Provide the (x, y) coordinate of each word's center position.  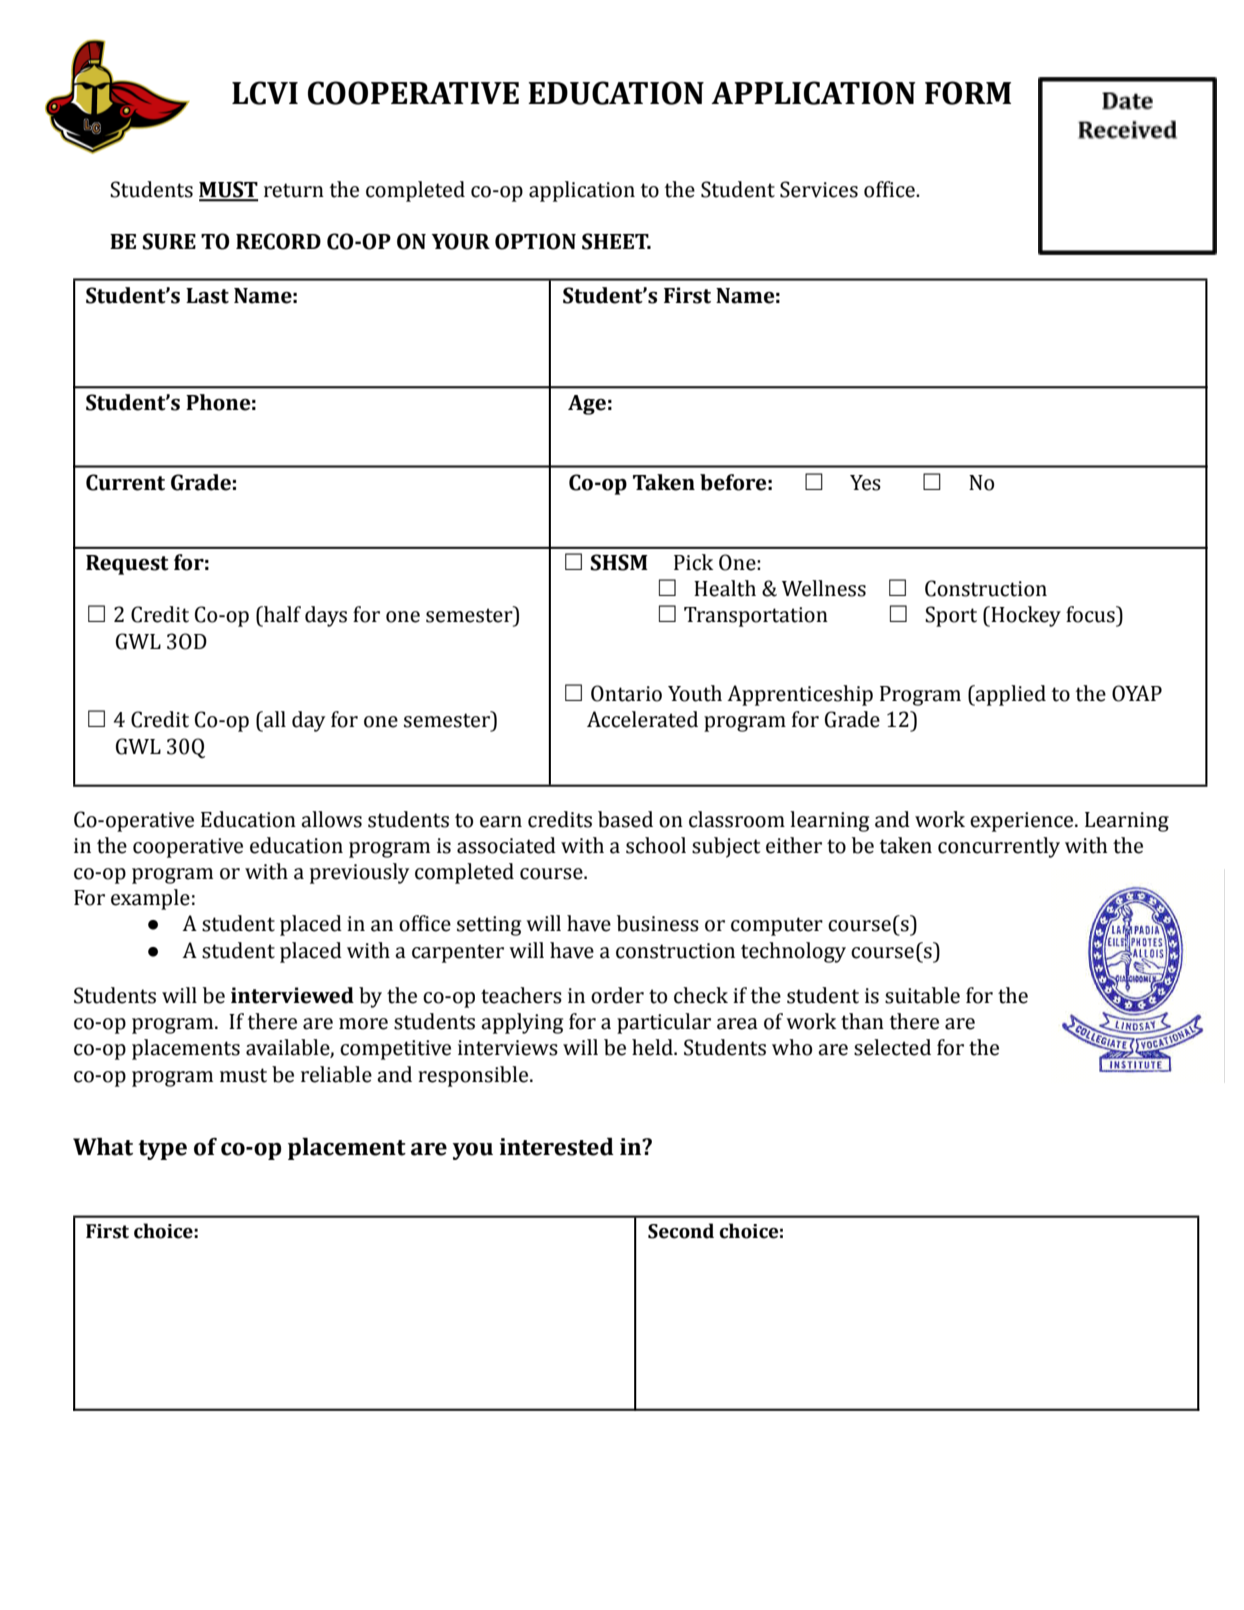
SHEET (616, 241)
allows (331, 819)
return (294, 190)
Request (127, 565)
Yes (865, 483)
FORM (968, 93)
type (162, 1150)
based (625, 819)
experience (1023, 822)
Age (587, 405)
